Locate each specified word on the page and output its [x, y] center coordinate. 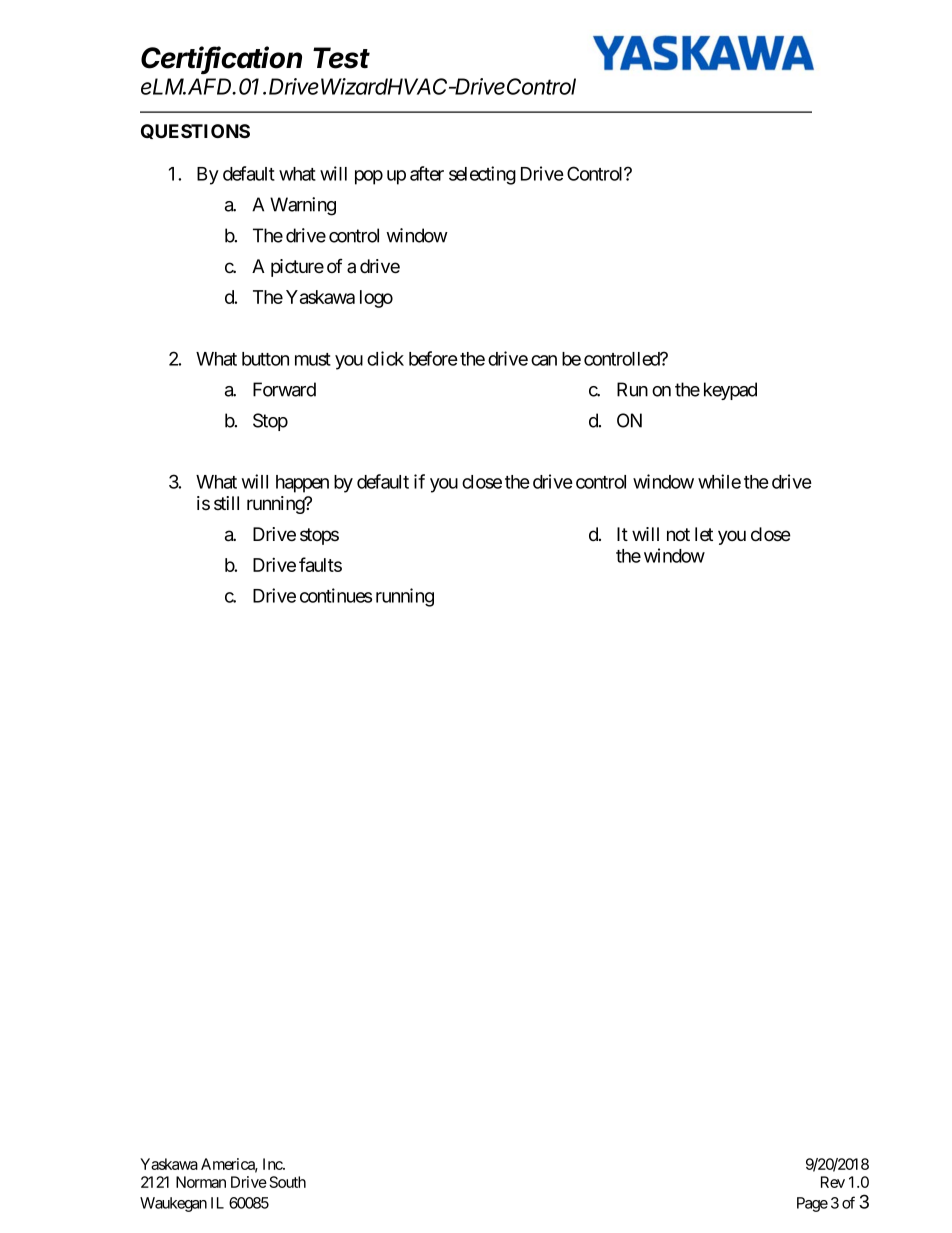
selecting [482, 175]
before [433, 358]
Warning [303, 206]
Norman [201, 1182]
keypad [730, 391]
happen [302, 484]
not [678, 535]
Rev [833, 1182]
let [704, 534]
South [287, 1182]
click [385, 358]
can [544, 360]
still [226, 503]
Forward [284, 389]
